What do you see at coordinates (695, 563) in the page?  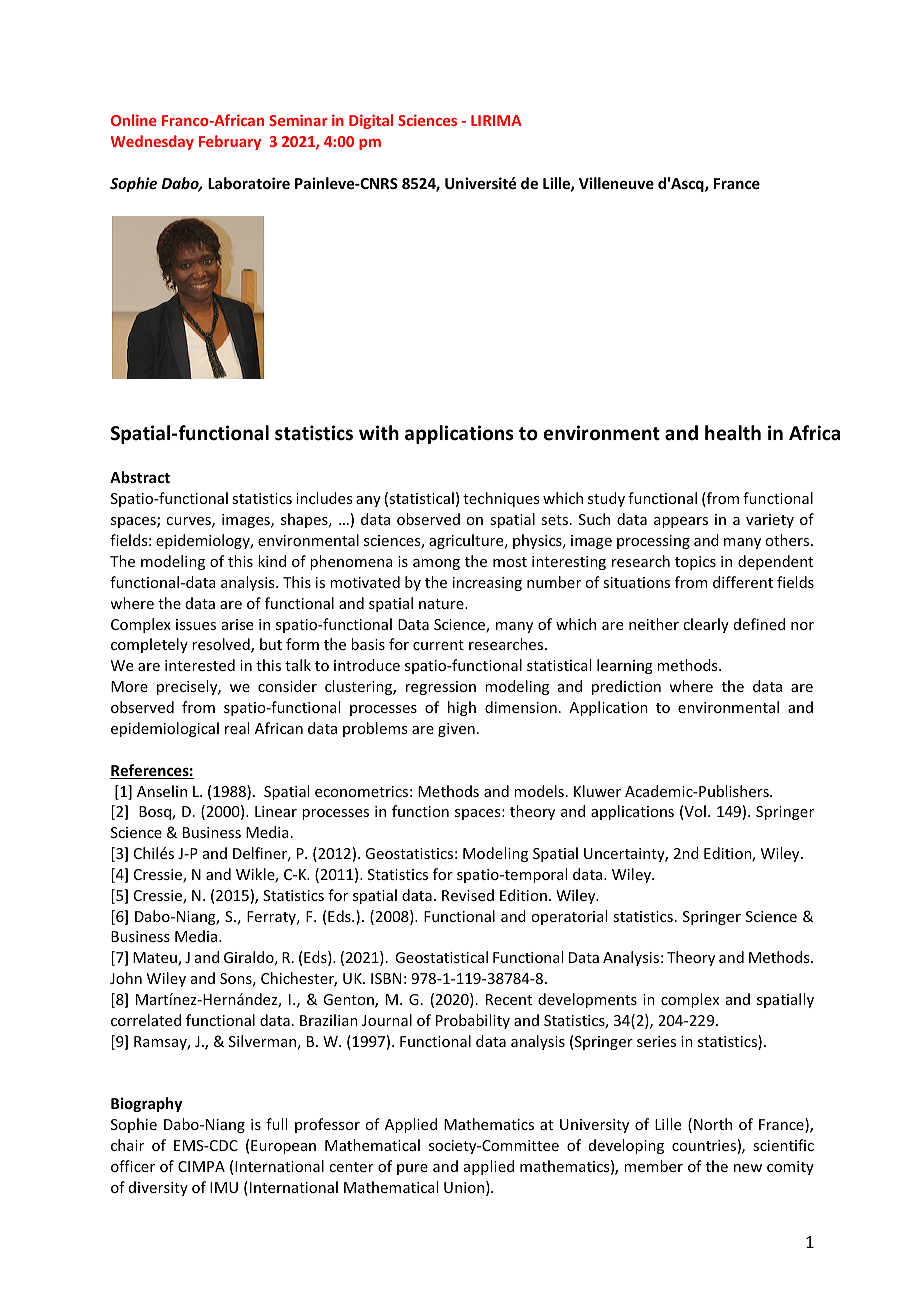 I see `topics` at bounding box center [695, 563].
